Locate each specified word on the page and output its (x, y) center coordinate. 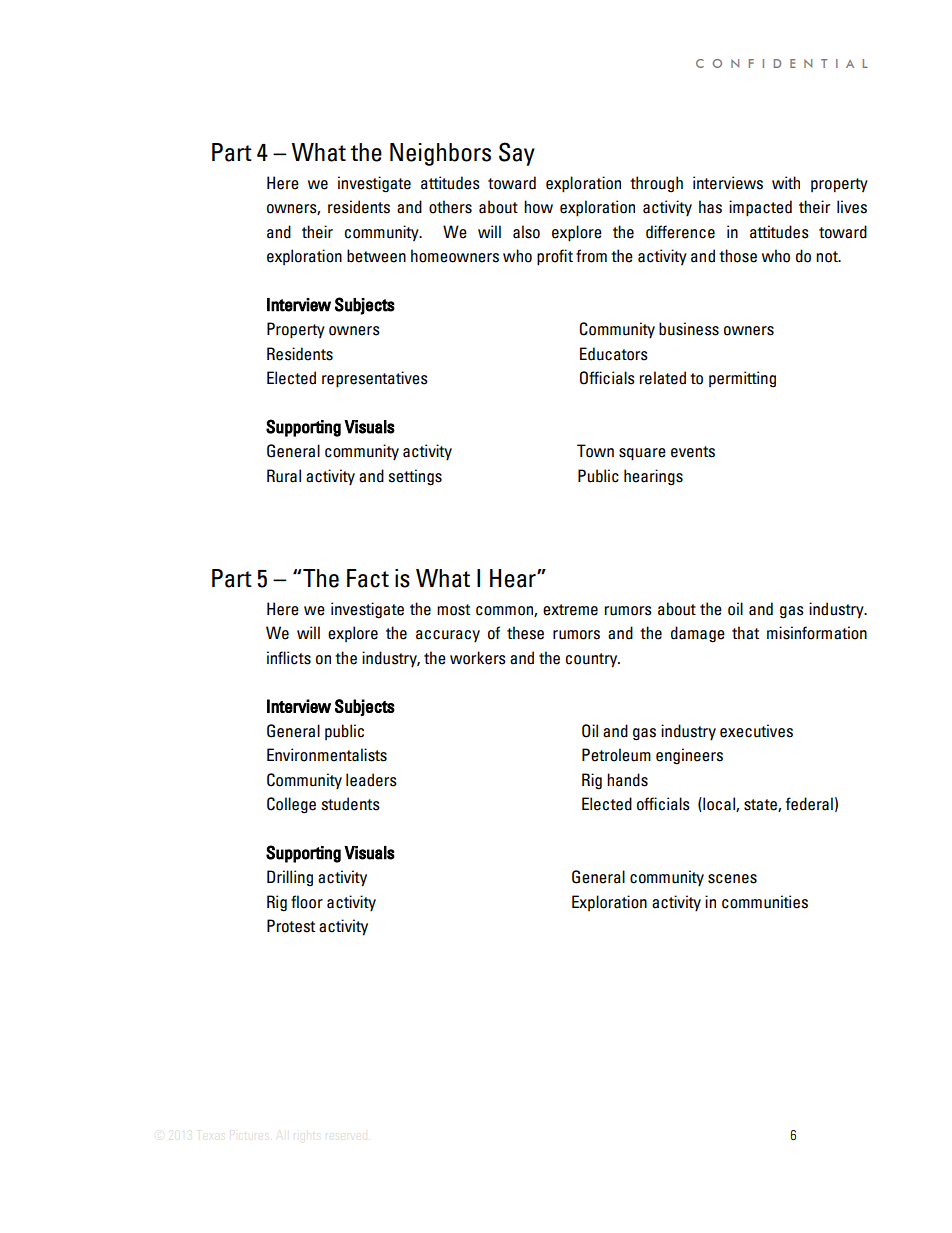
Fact (368, 578)
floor (307, 902)
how (538, 207)
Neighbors (440, 154)
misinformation (817, 633)
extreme (570, 610)
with (786, 182)
